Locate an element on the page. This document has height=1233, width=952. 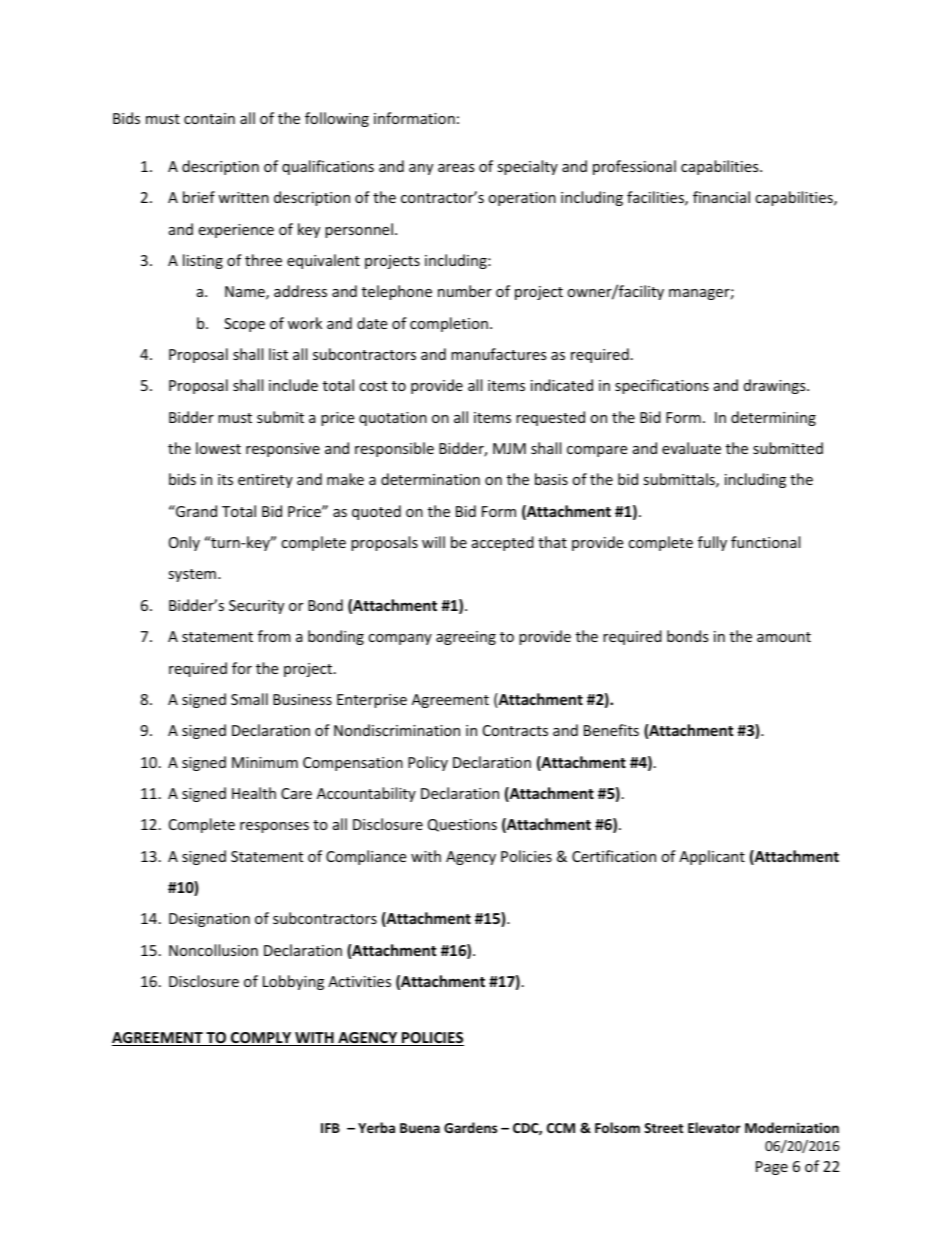
COMPLY is located at coordinates (261, 1039).
